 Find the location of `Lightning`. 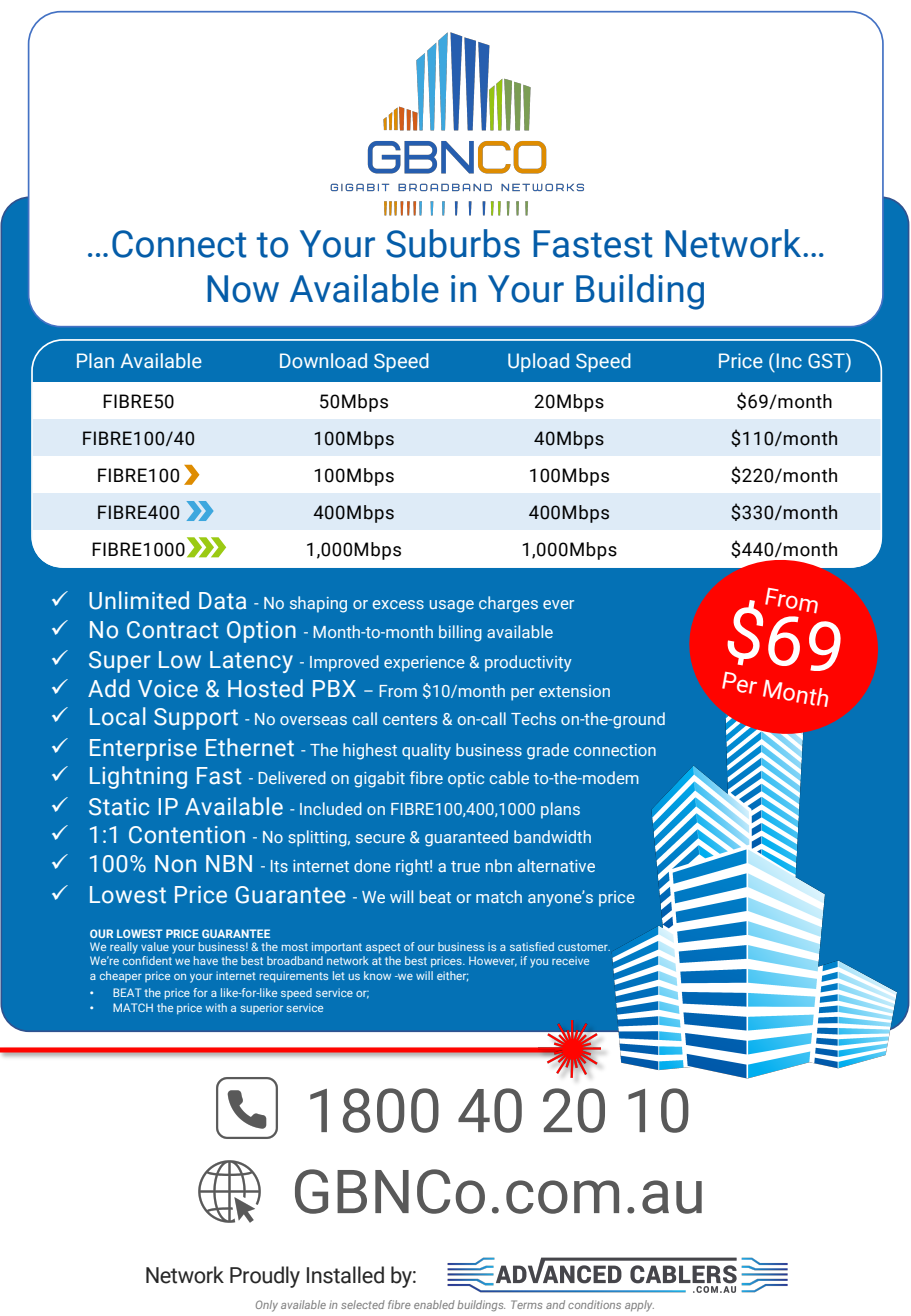

Lightning is located at coordinates (138, 777).
